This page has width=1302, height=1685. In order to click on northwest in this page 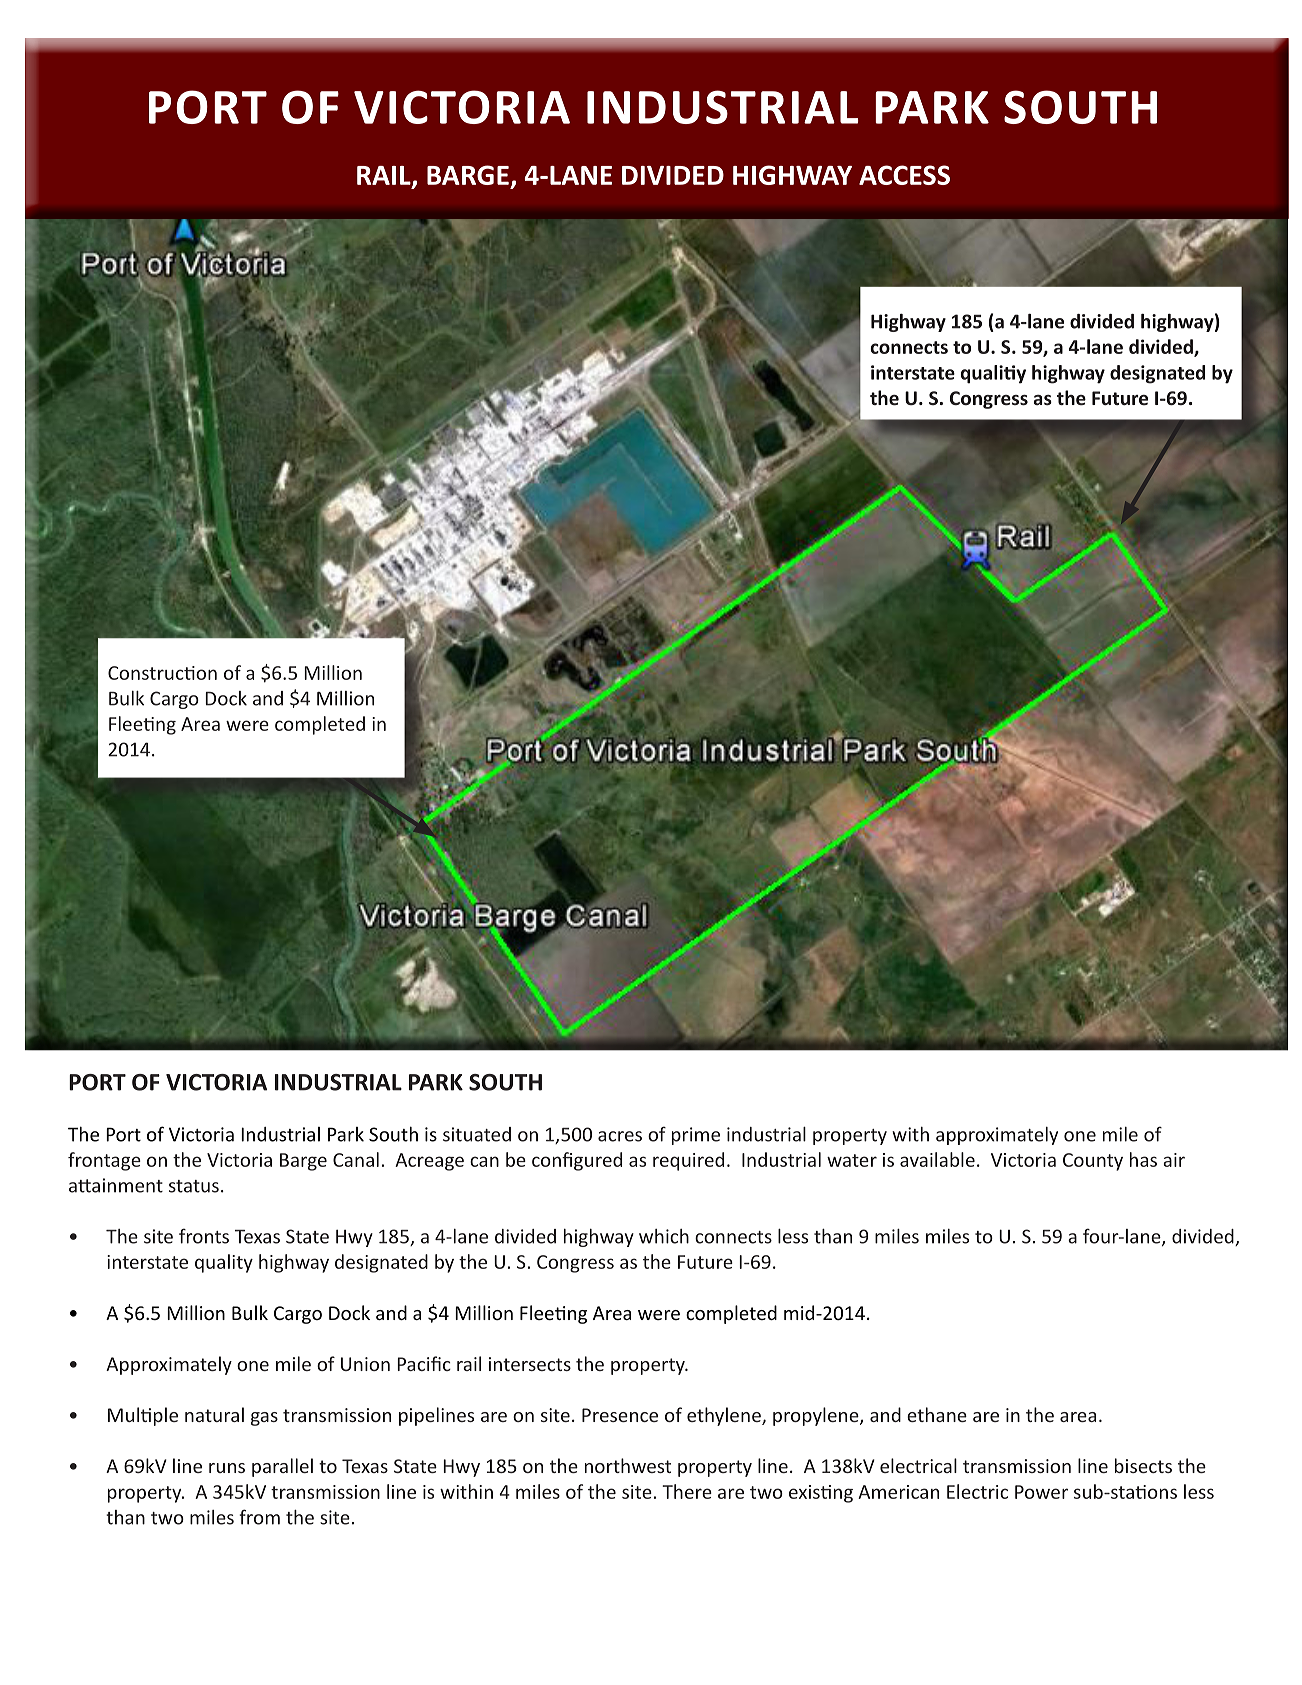, I will do `click(628, 1465)`.
